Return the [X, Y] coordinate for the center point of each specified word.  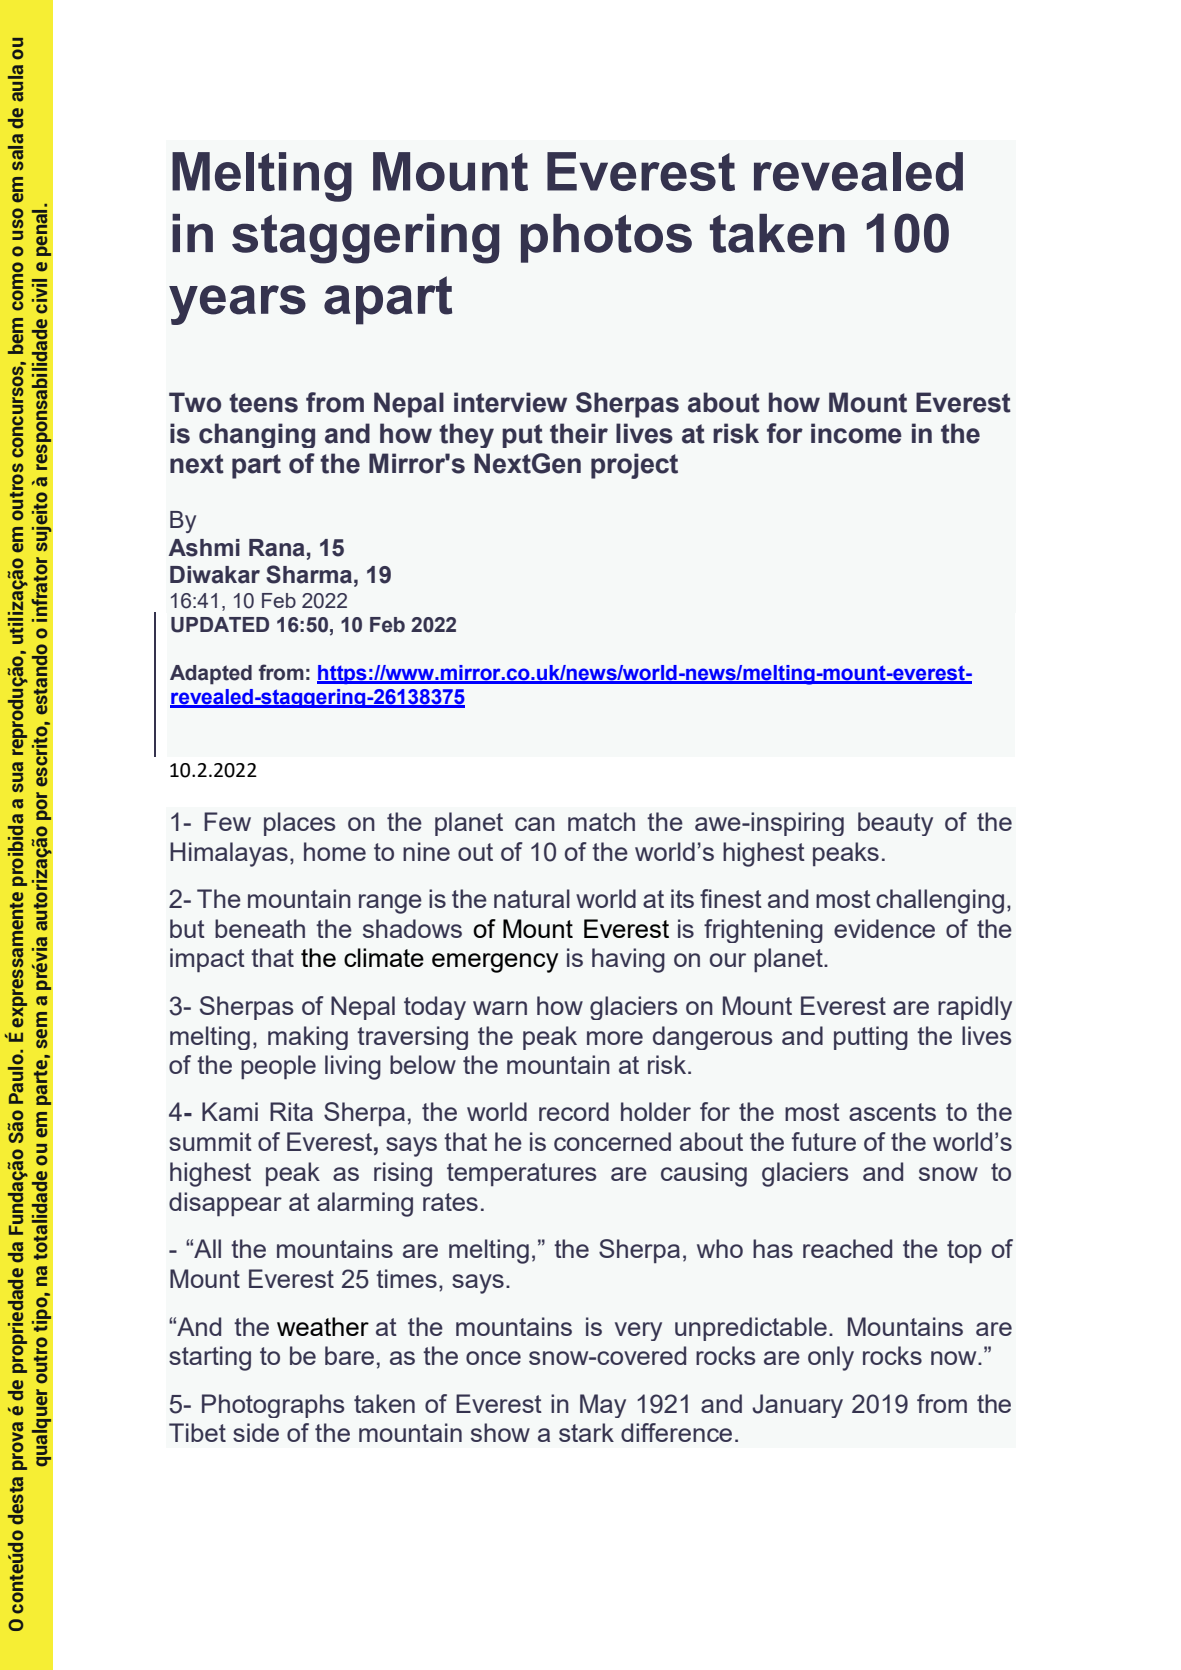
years [237, 305]
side [256, 1432]
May [603, 1406]
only [831, 1358]
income [856, 433]
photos [606, 238]
